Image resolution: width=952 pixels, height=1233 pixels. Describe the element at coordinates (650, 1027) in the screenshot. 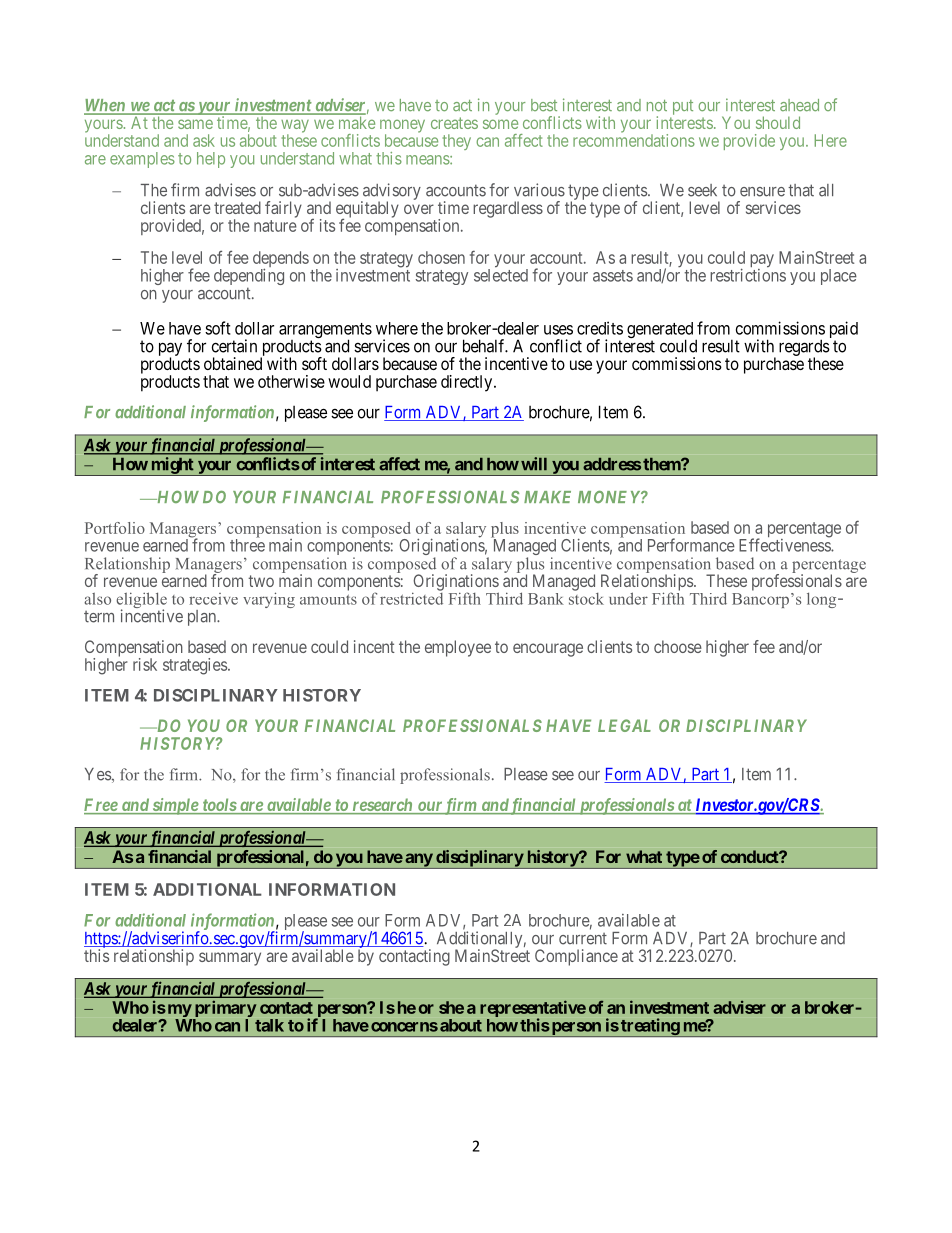

I see `treating` at that location.
